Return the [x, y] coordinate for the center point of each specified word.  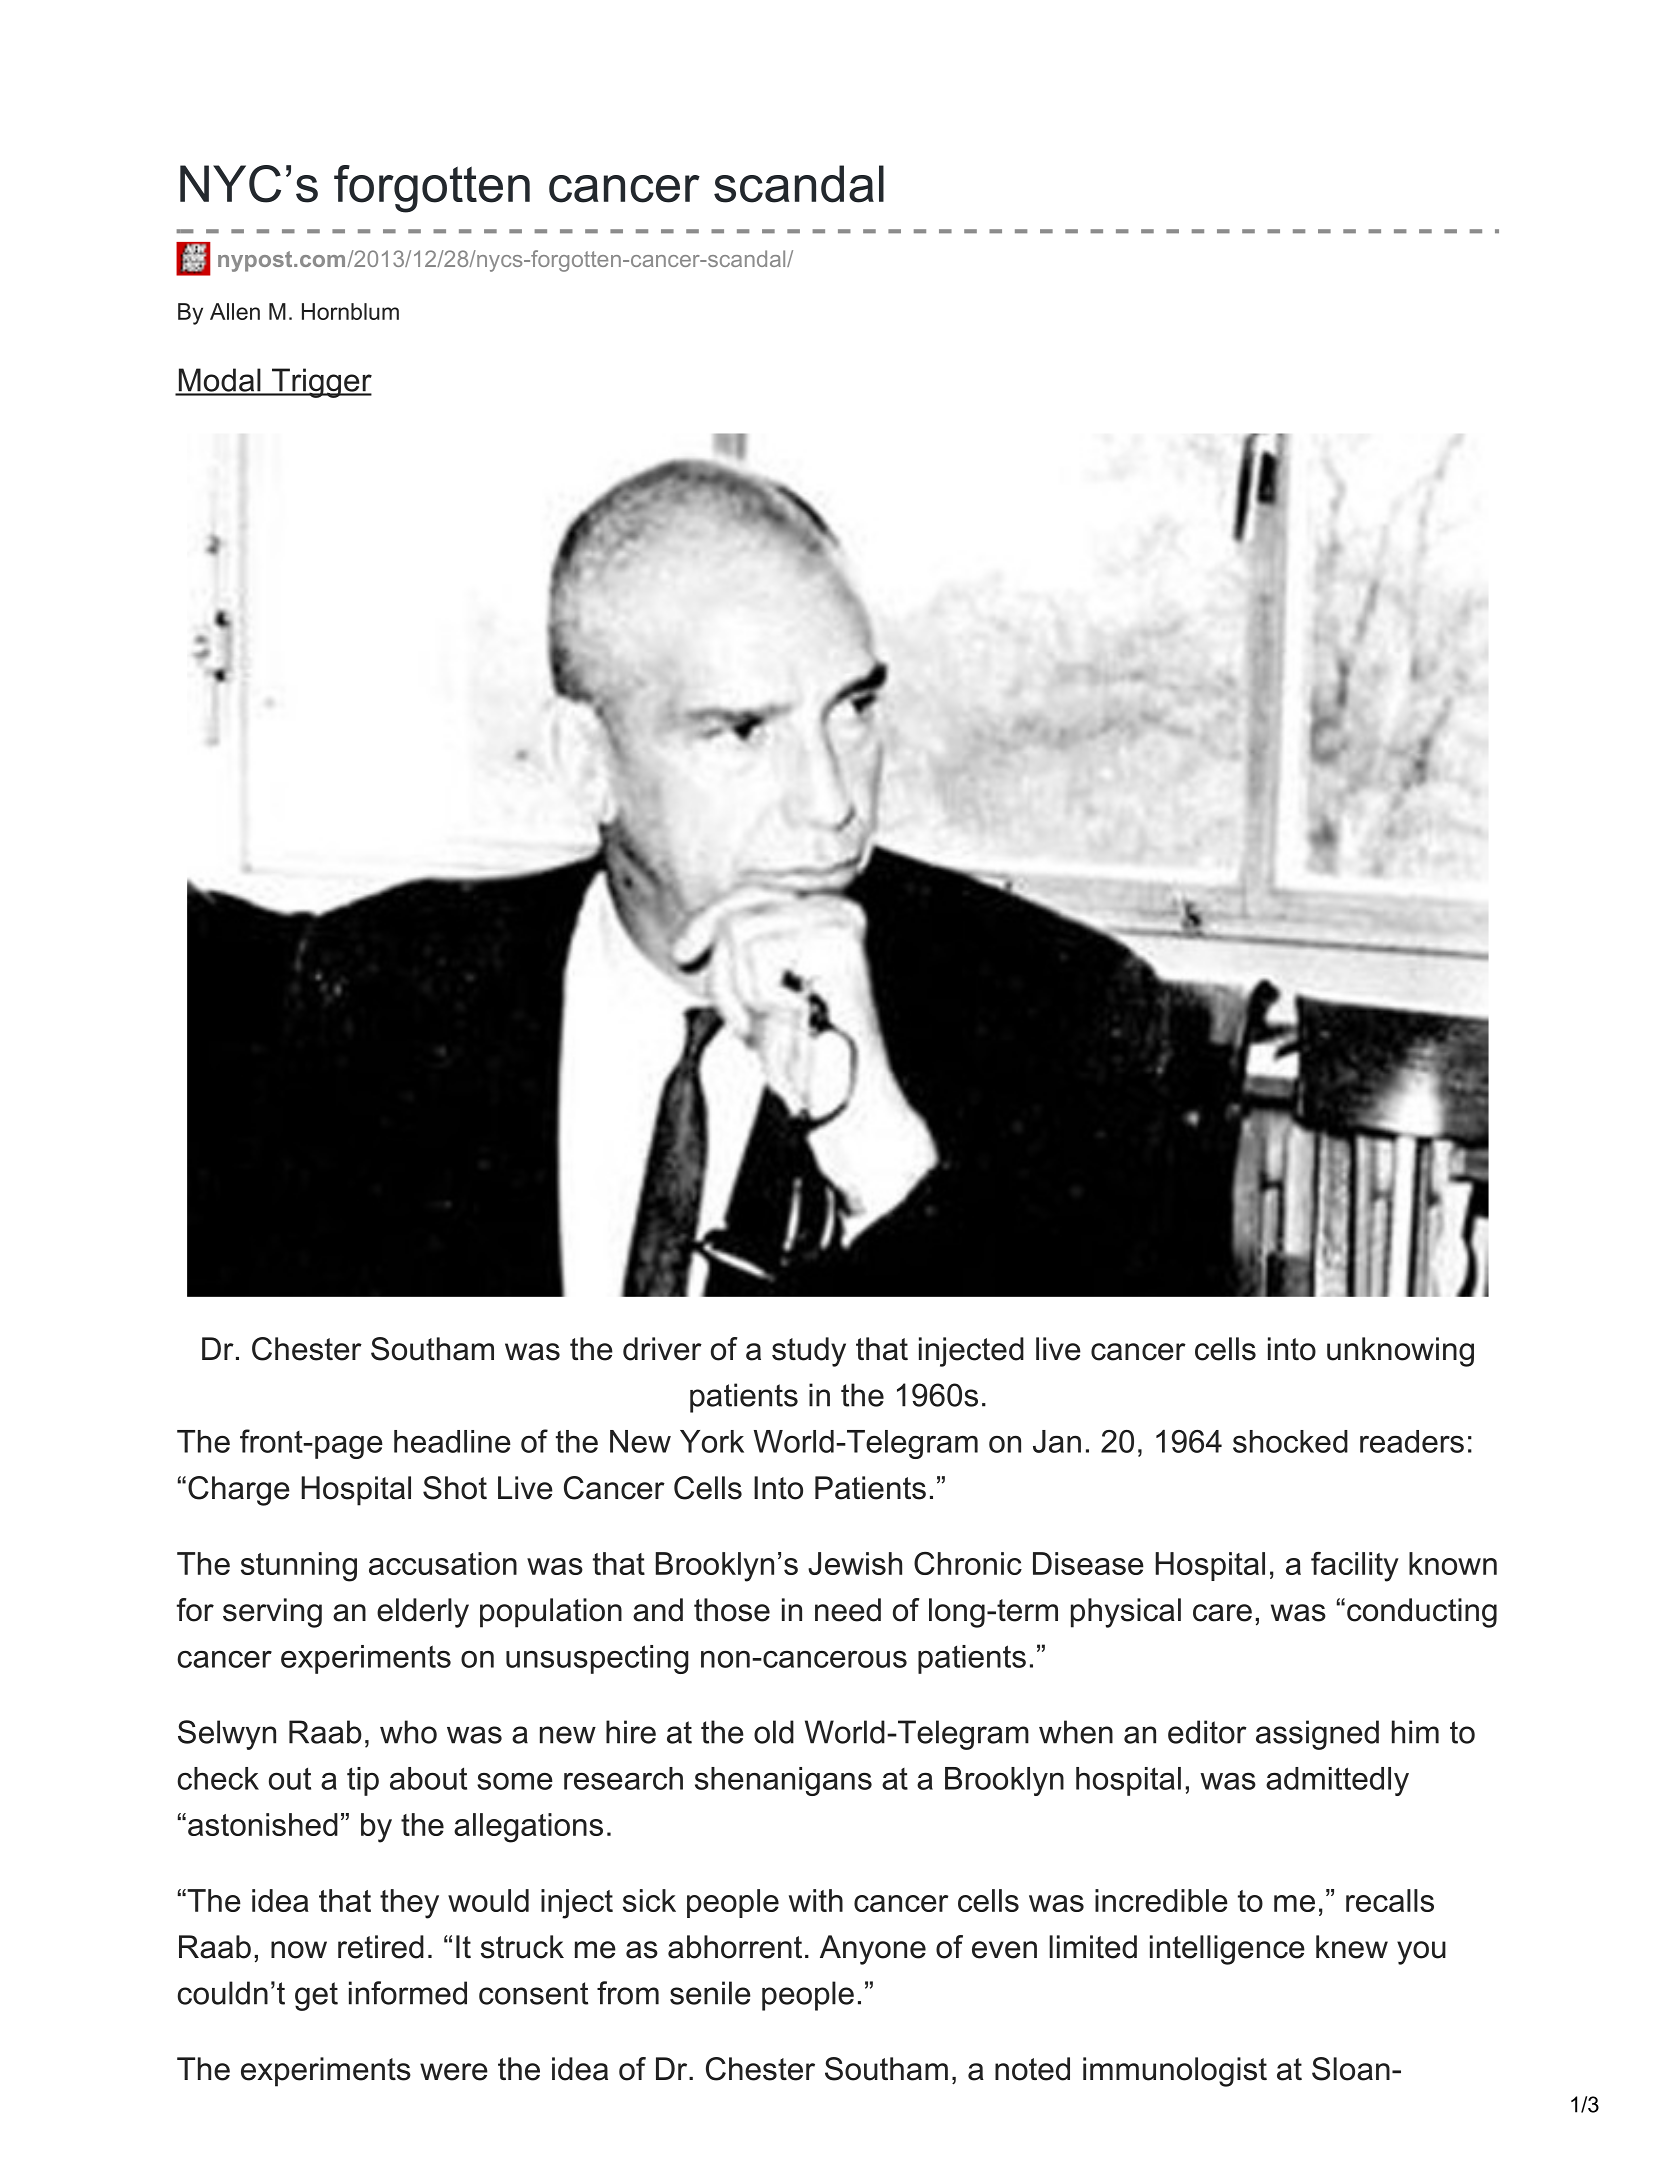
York [712, 1441]
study [809, 1352]
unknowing [1400, 1352]
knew [1352, 1947]
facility [1355, 1567]
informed [408, 1993]
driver [662, 1349]
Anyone [873, 1950]
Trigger [321, 383]
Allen [235, 311]
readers [1412, 1441]
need [848, 1610]
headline [452, 1441]
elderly [423, 1613]
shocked [1290, 1441]
